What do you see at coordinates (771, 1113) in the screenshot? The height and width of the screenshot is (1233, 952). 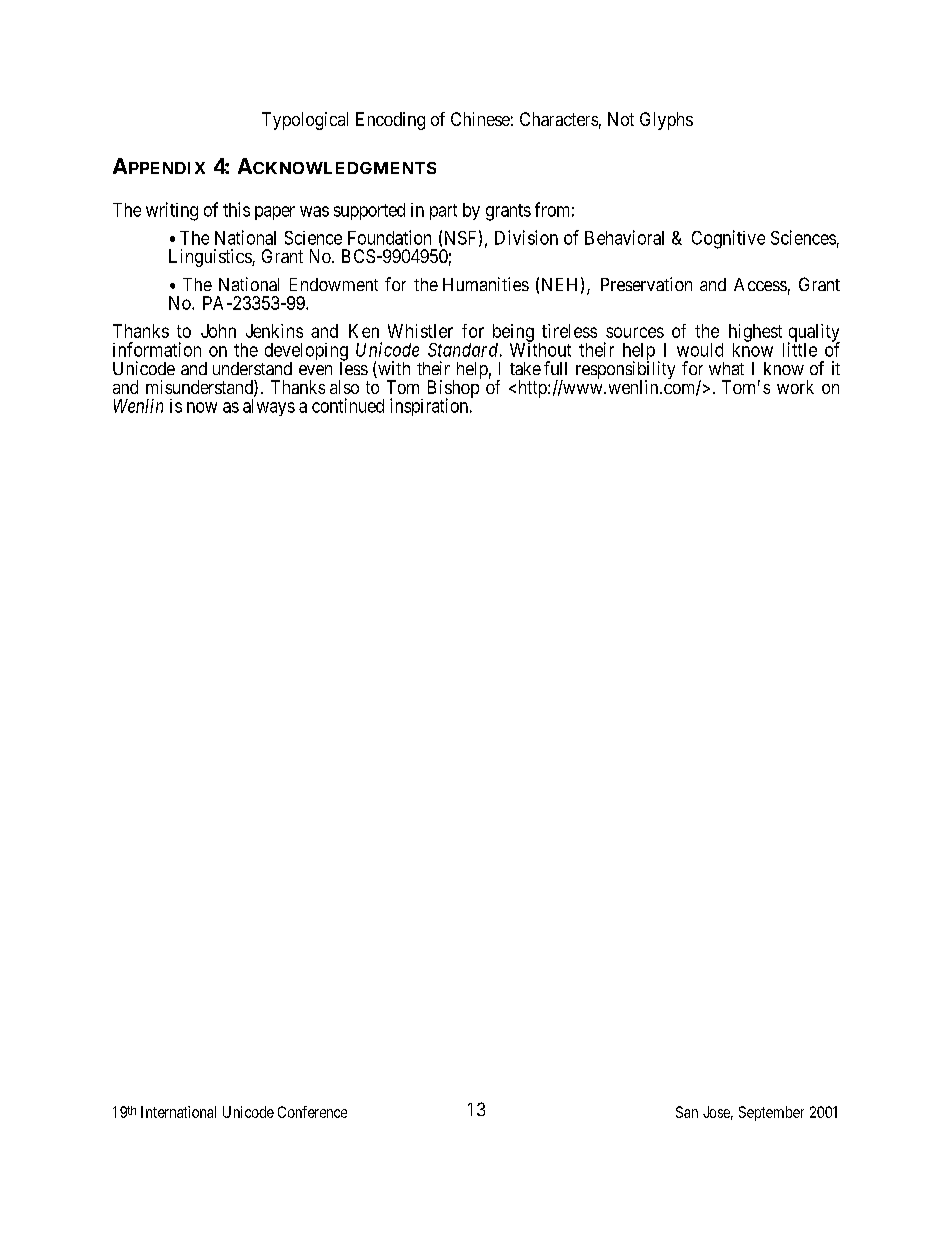 I see `September` at bounding box center [771, 1113].
